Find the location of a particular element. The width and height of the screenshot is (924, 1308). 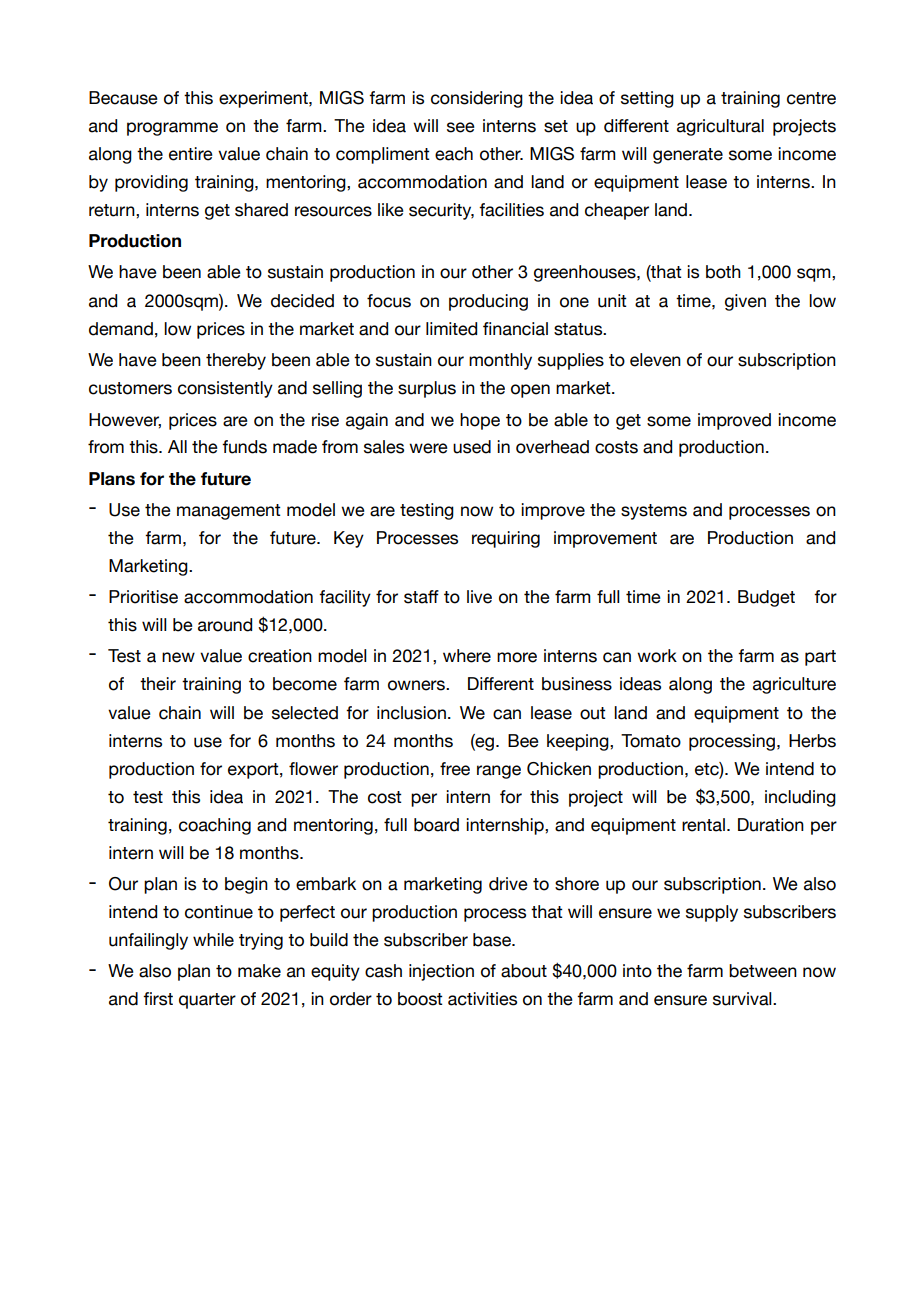

see is located at coordinates (461, 127).
